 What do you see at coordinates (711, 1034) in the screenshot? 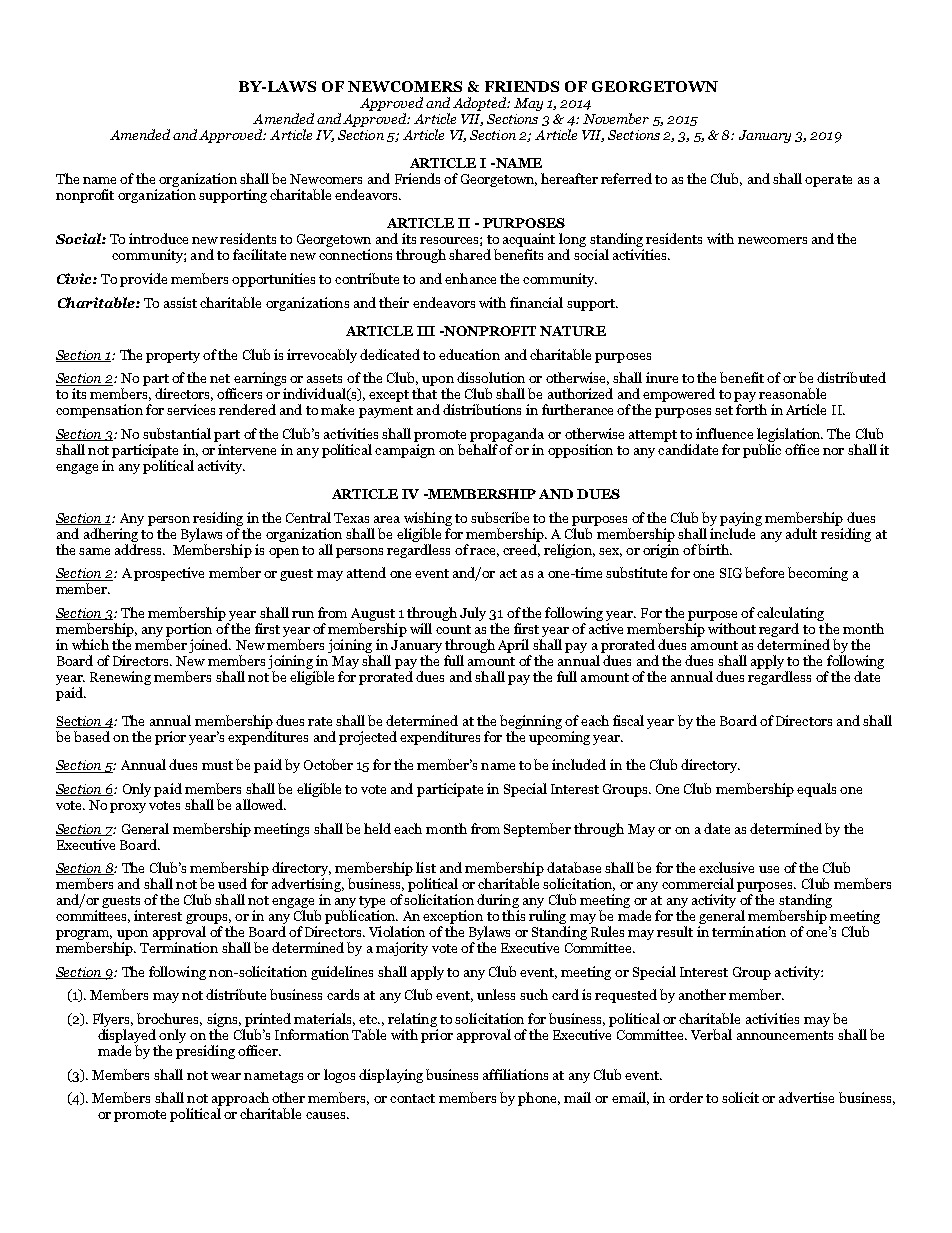
I see `Verbal` at bounding box center [711, 1034].
